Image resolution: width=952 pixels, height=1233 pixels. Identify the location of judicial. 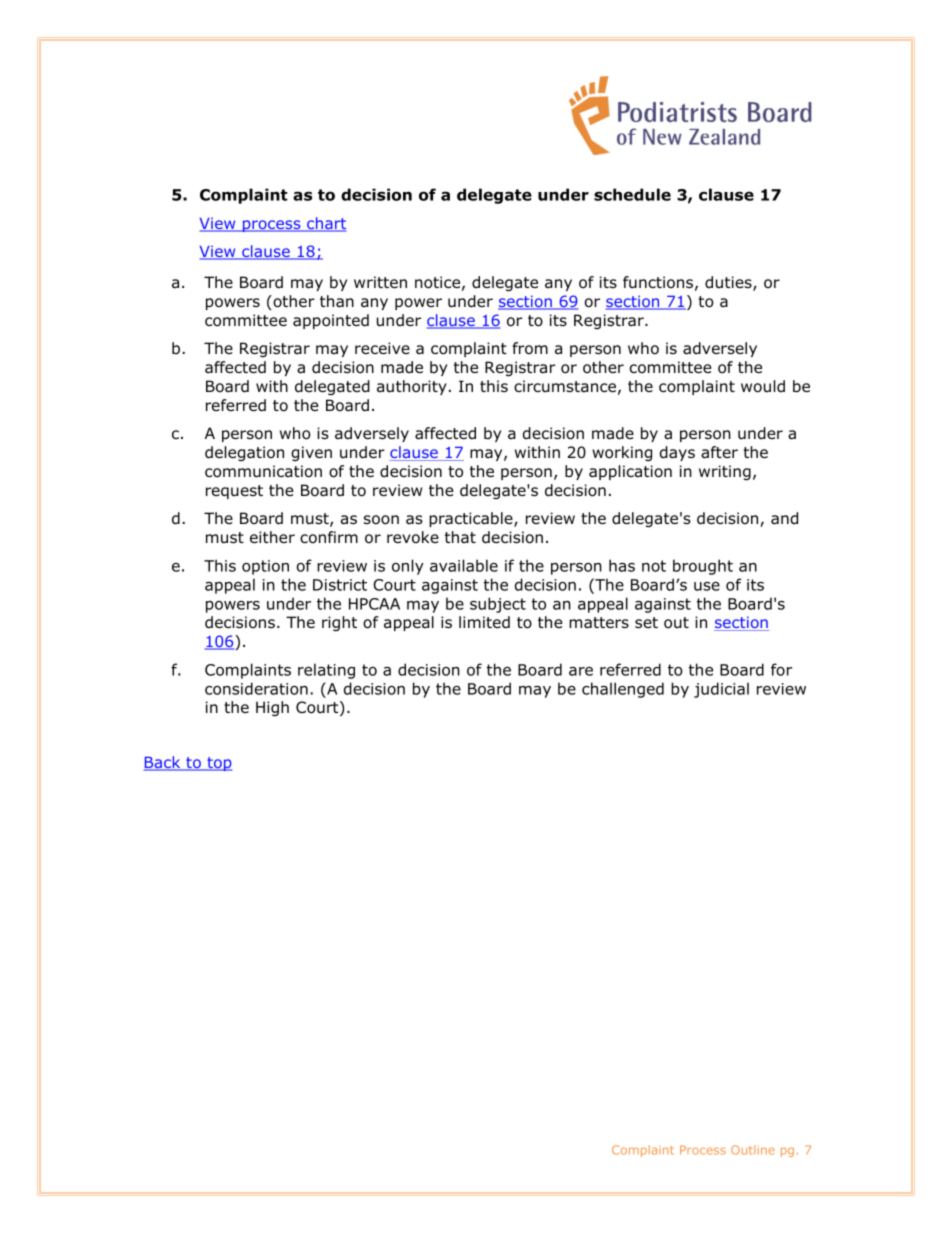
(721, 690).
